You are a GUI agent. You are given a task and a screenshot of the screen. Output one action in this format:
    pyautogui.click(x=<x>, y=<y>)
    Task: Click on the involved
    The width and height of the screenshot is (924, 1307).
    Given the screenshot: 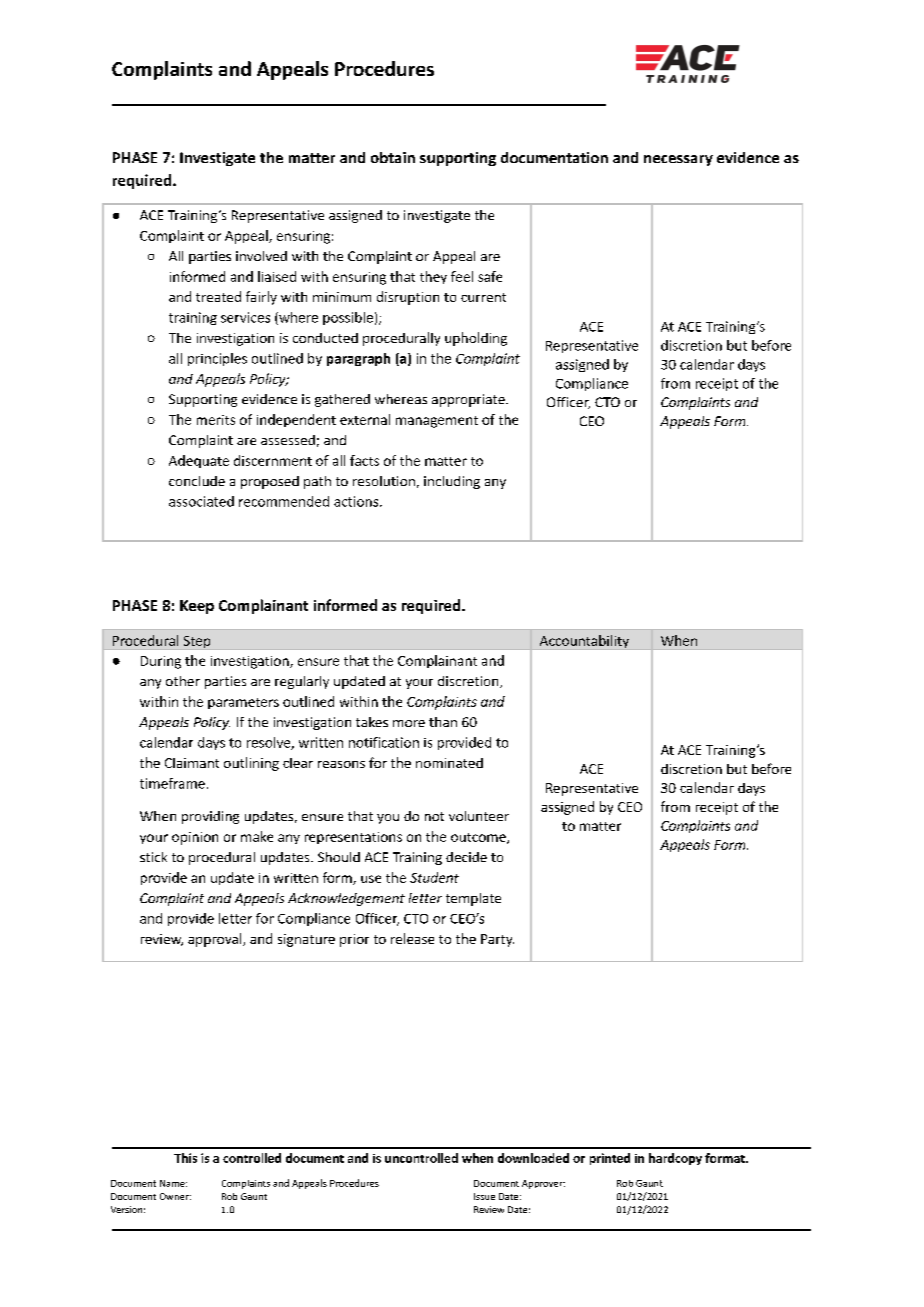 What is the action you would take?
    pyautogui.click(x=261, y=256)
